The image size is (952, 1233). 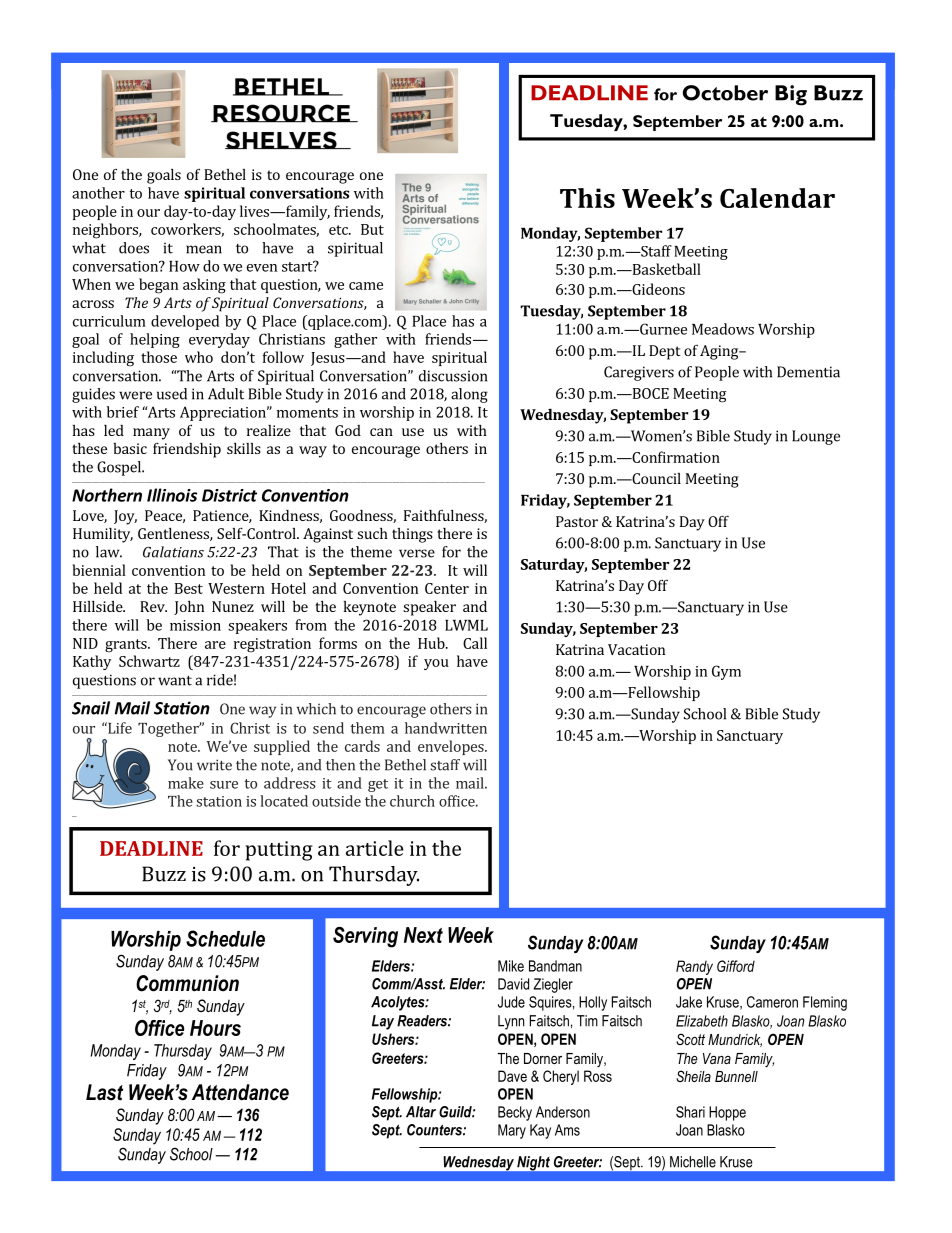 What do you see at coordinates (587, 198) in the image?
I see `This` at bounding box center [587, 198].
